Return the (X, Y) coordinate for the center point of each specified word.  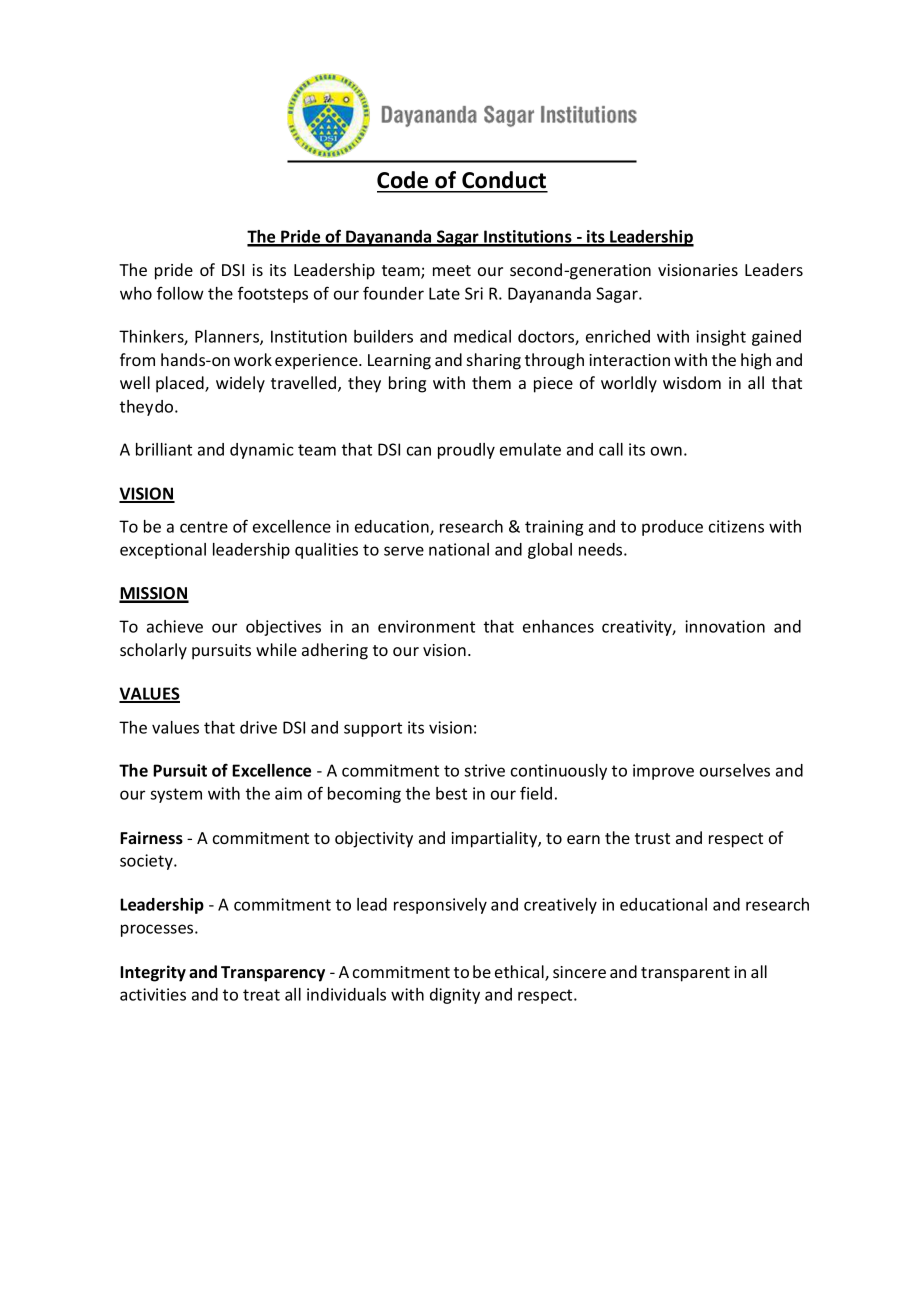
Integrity (153, 973)
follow (180, 293)
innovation (725, 626)
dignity (455, 996)
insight (721, 338)
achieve (175, 626)
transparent (685, 974)
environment (426, 626)
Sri (474, 293)
